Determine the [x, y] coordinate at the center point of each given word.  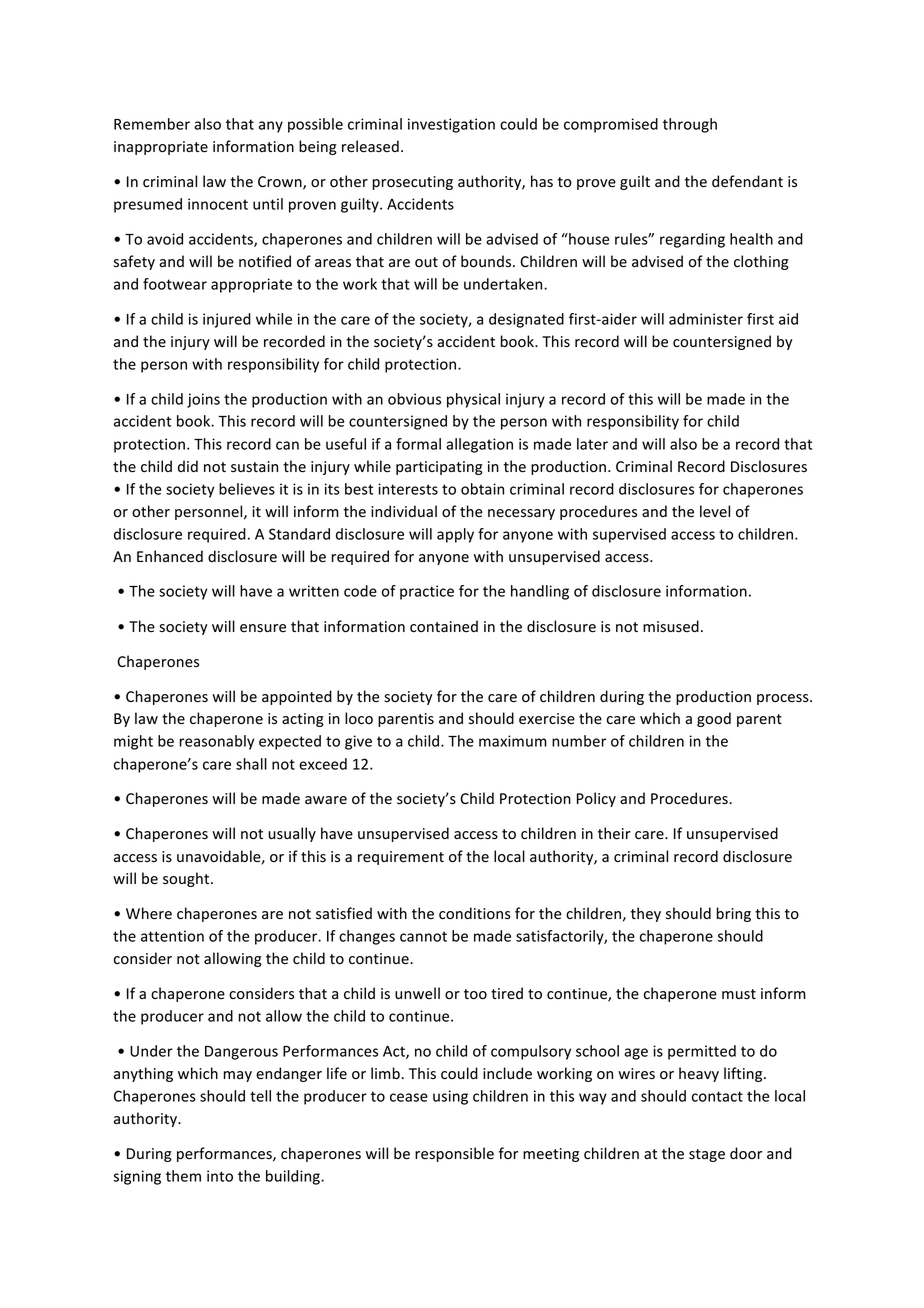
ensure [263, 628]
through [690, 125]
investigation [451, 125]
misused [671, 626]
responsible [454, 1154]
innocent [218, 204]
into [220, 1176]
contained [444, 626]
